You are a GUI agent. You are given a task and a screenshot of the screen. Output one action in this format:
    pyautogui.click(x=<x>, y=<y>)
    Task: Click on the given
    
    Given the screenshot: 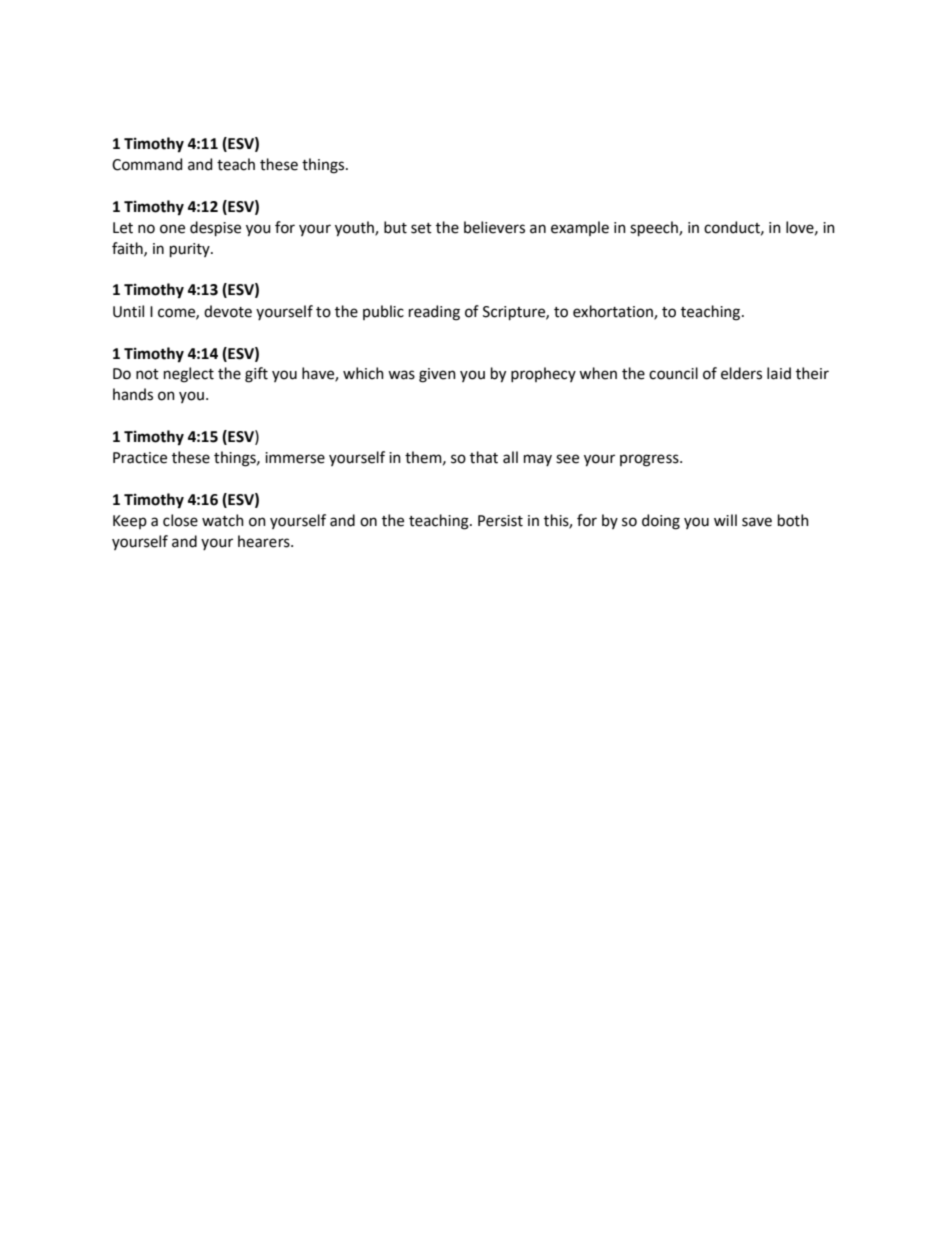 What is the action you would take?
    pyautogui.click(x=437, y=375)
